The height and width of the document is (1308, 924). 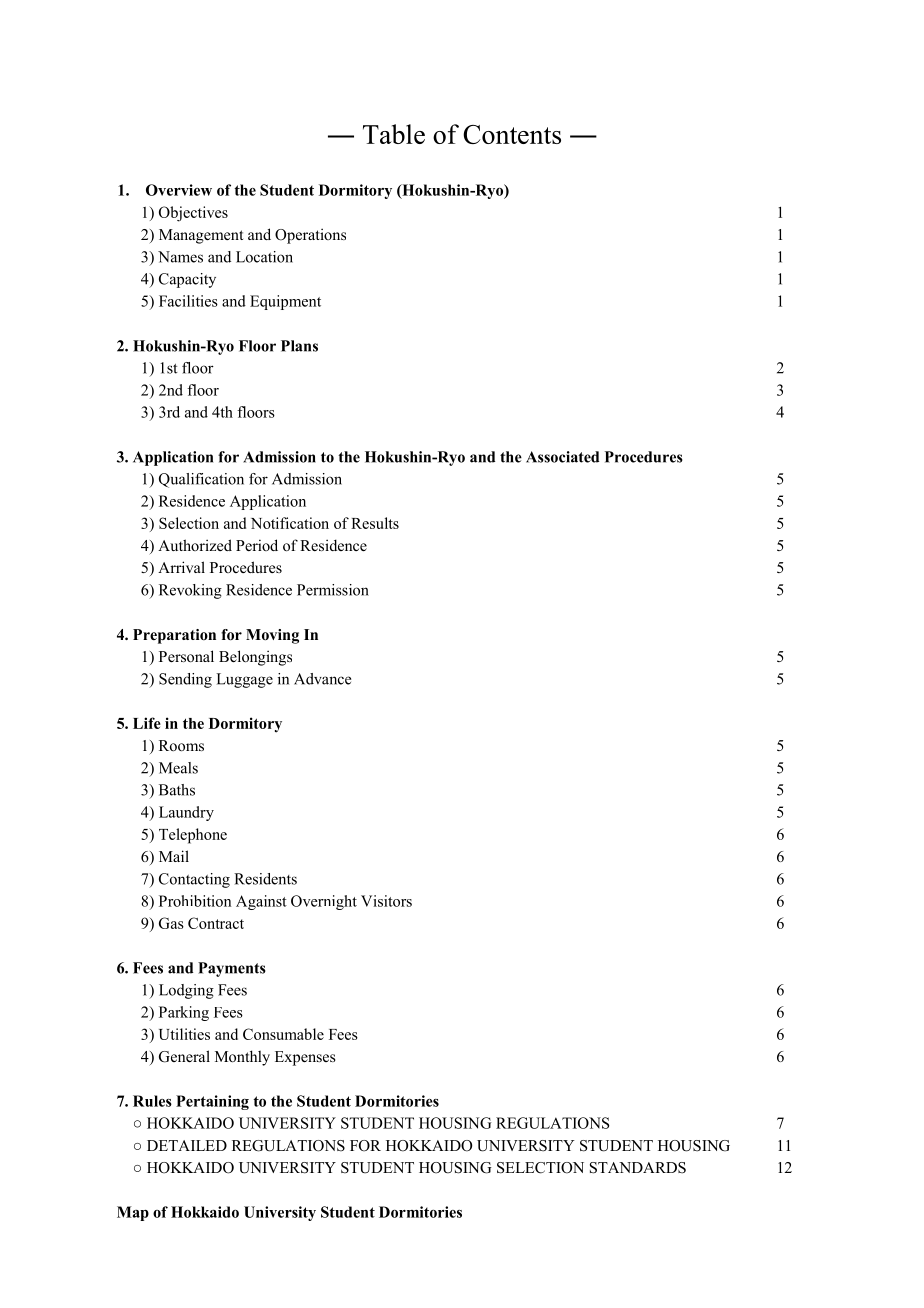 What do you see at coordinates (562, 457) in the document?
I see `Associated` at bounding box center [562, 457].
